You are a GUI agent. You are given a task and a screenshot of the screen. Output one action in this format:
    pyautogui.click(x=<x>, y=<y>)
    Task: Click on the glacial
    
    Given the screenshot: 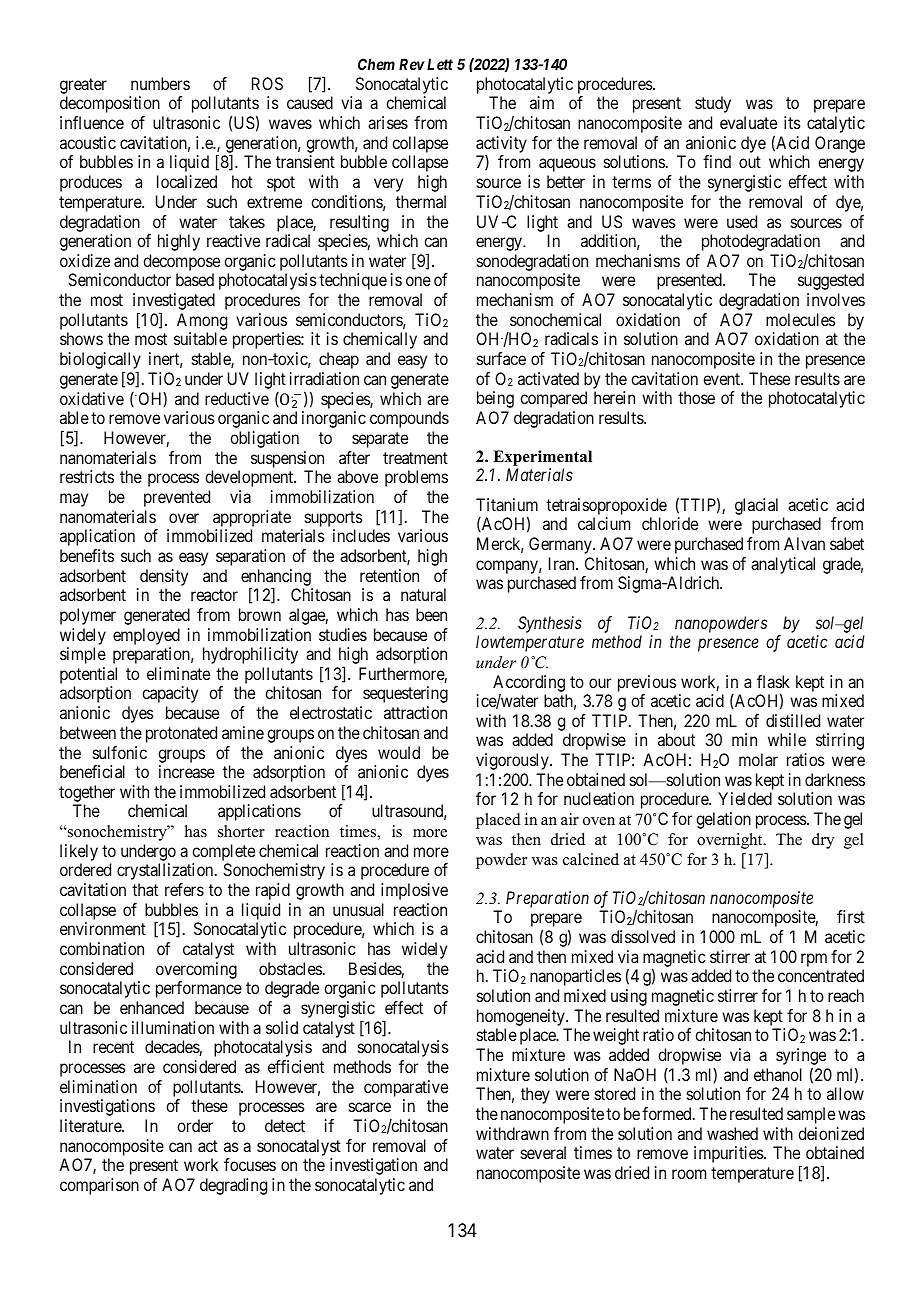 What is the action you would take?
    pyautogui.click(x=756, y=506)
